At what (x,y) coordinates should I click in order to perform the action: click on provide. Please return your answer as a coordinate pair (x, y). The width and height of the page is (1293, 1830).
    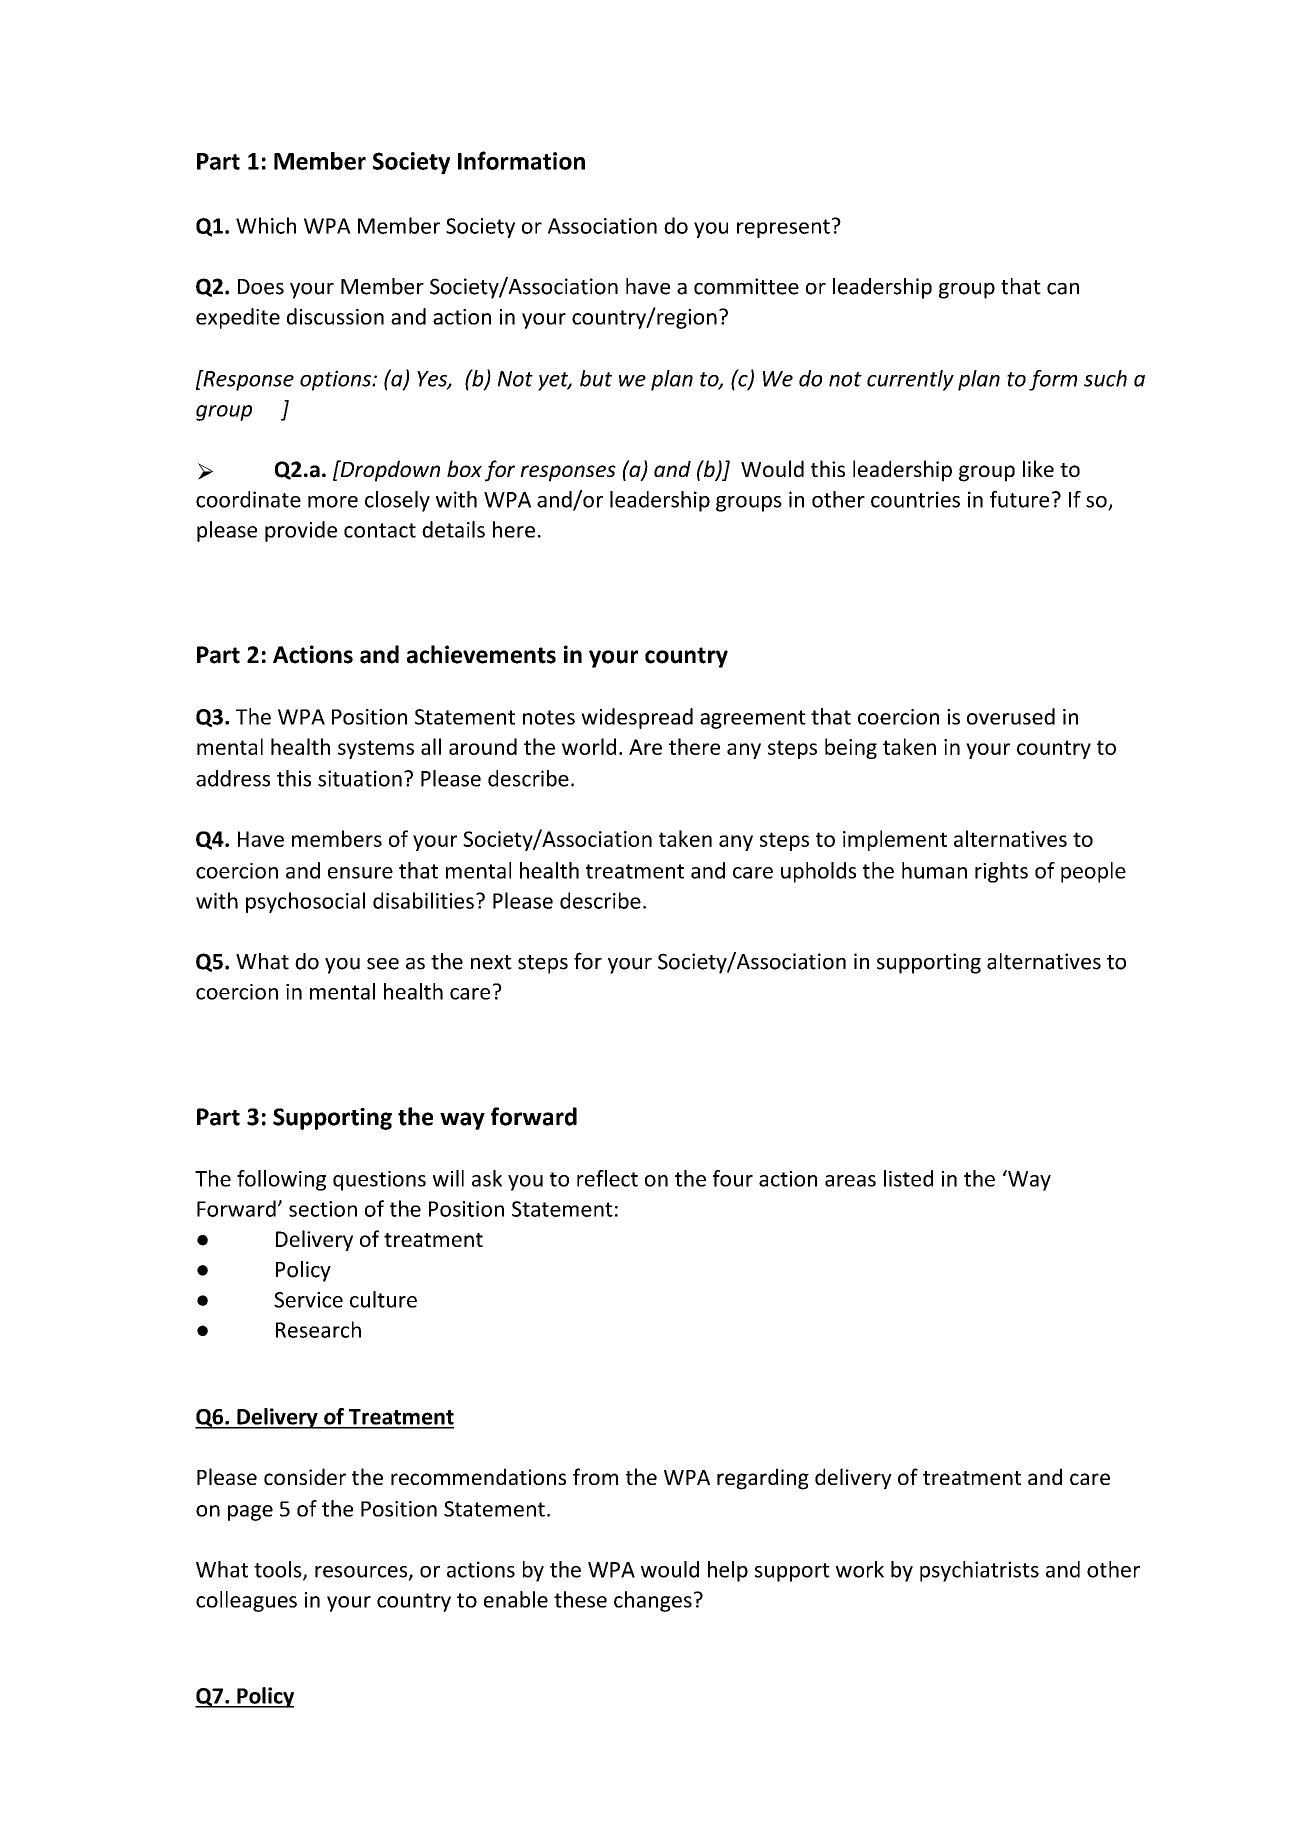
    Looking at the image, I should click on (301, 531).
